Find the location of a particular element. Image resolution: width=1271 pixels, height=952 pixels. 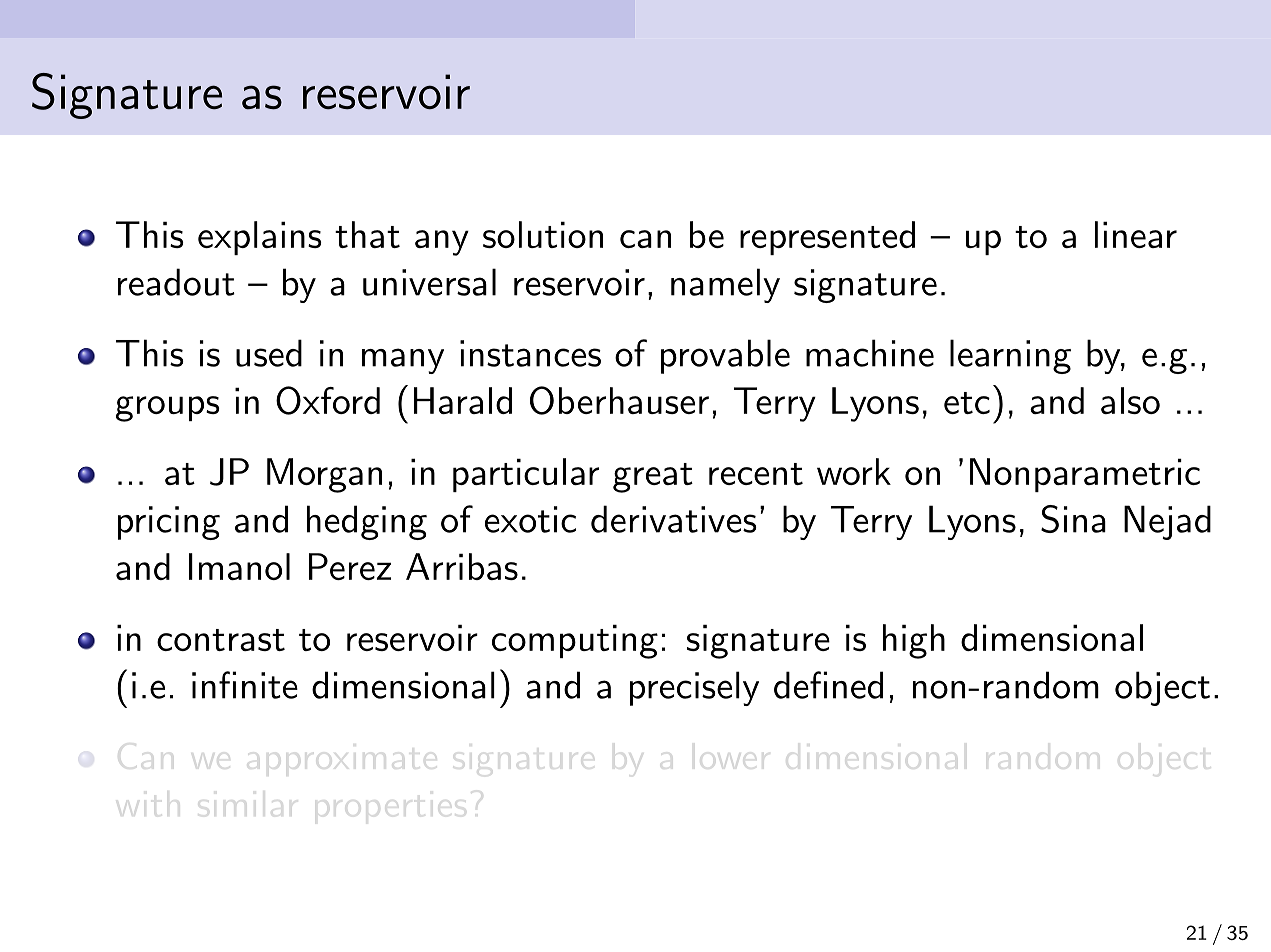

linear is located at coordinates (1136, 234).
